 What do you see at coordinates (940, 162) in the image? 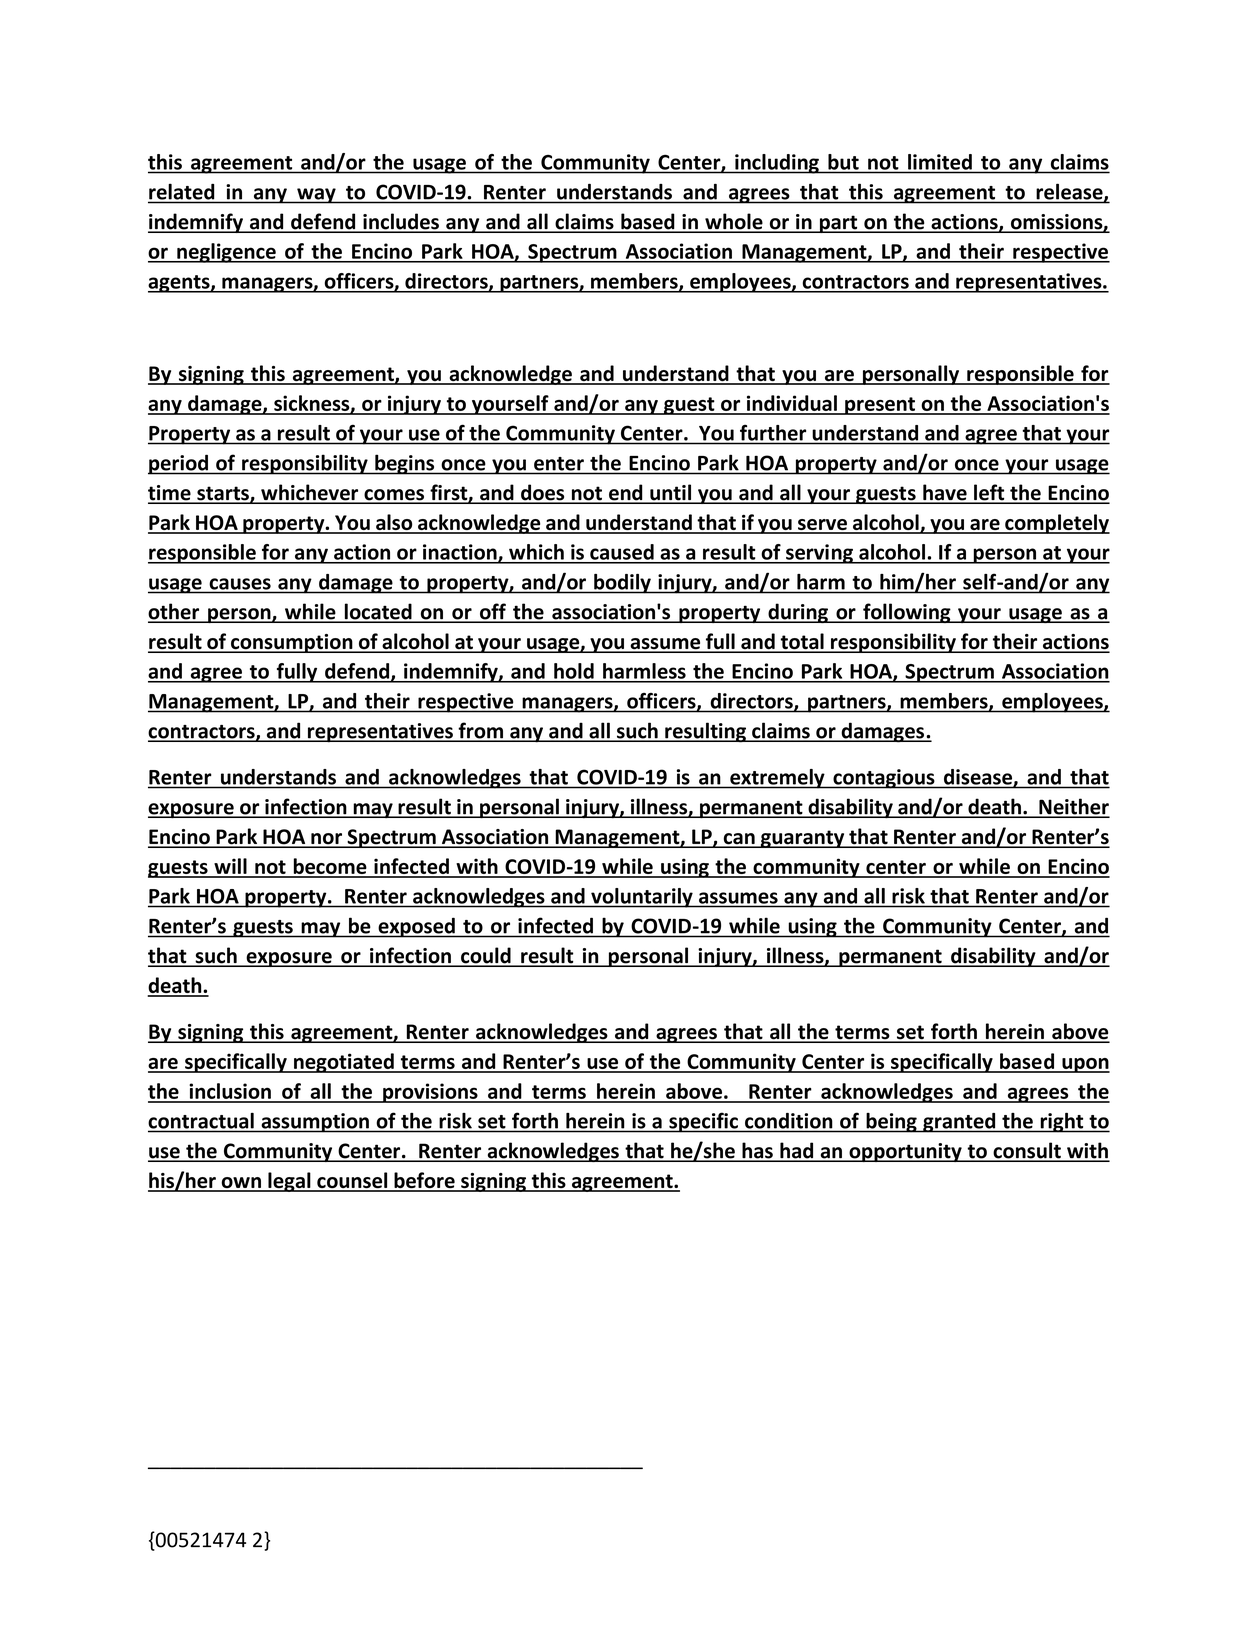
I see `limited` at bounding box center [940, 162].
